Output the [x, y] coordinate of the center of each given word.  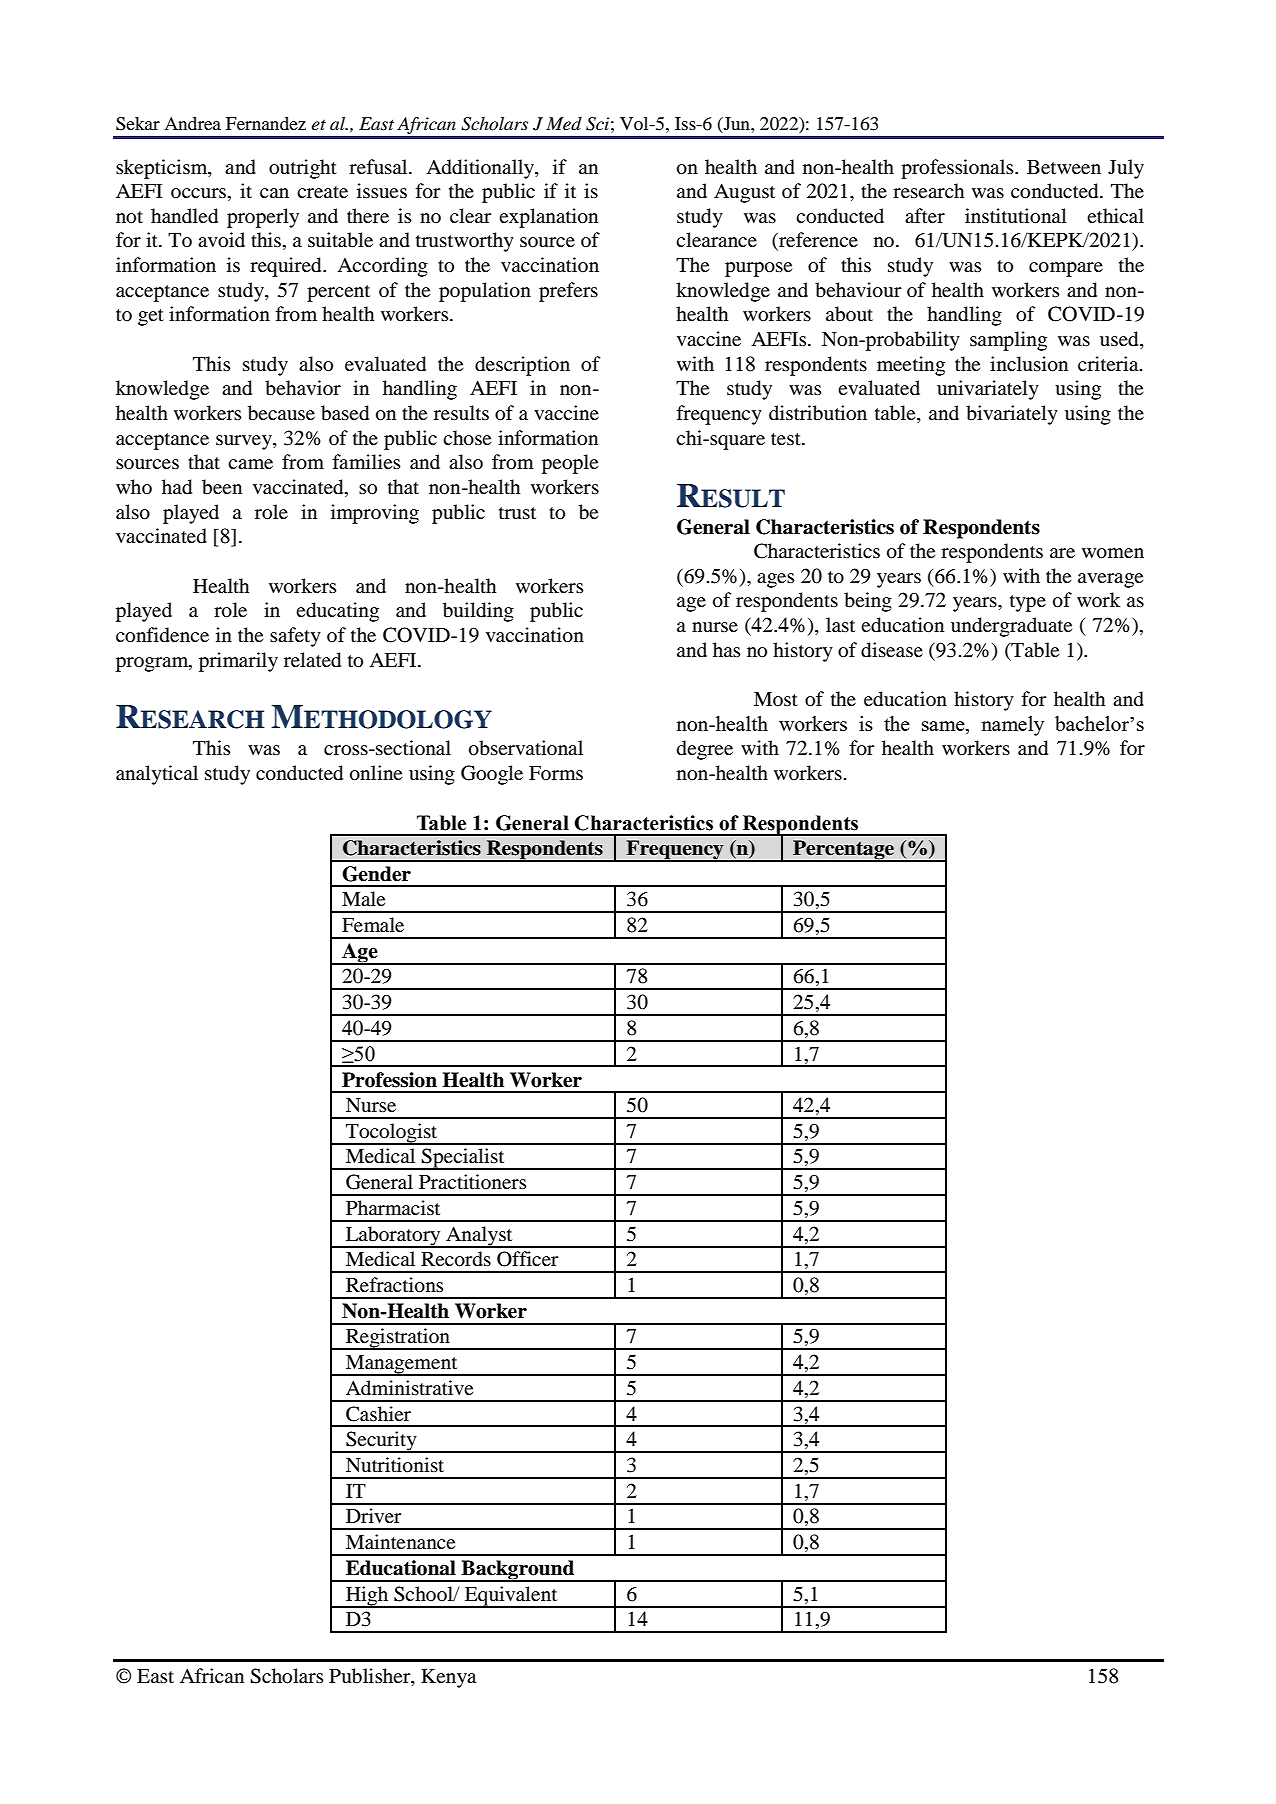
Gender [376, 874]
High [367, 1597]
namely [1012, 726]
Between [1064, 167]
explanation [548, 218]
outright [303, 169]
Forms [556, 773]
